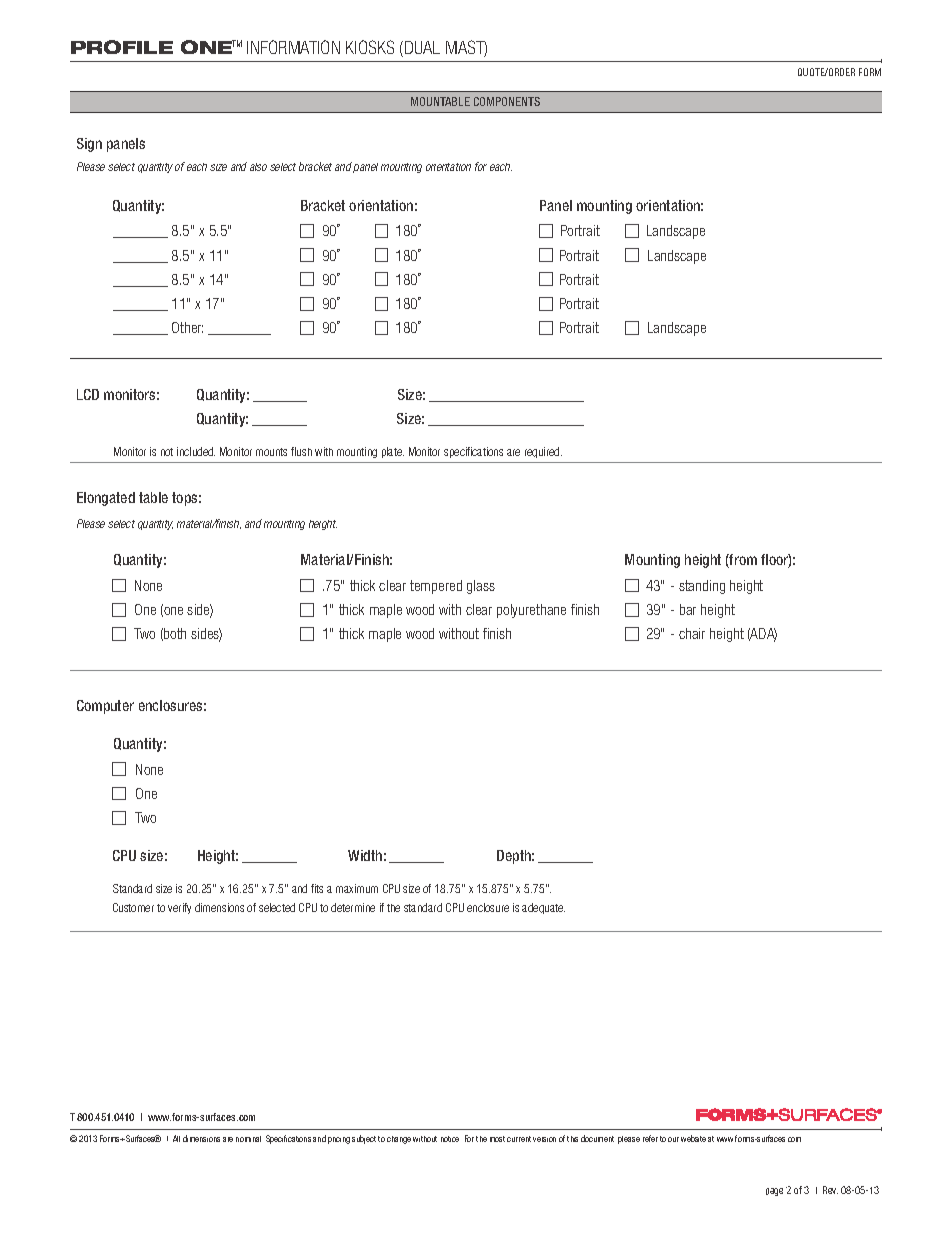 This screenshot has height=1233, width=952. What do you see at coordinates (693, 1138) in the screenshot?
I see `website` at bounding box center [693, 1138].
